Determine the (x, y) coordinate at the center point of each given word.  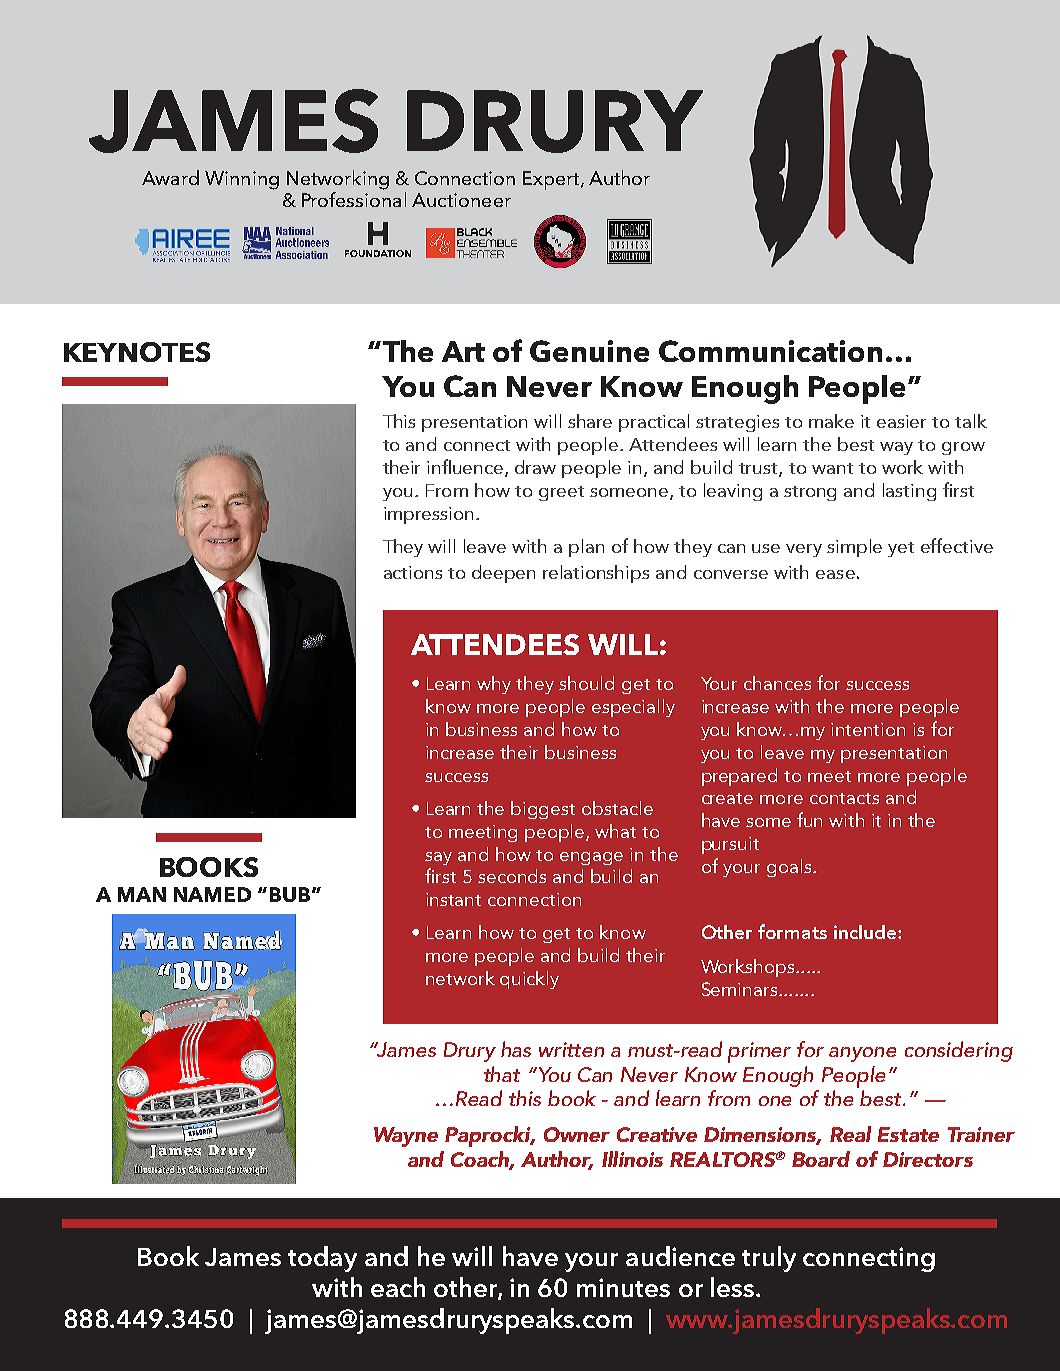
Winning (242, 180)
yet (901, 549)
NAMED (212, 894)
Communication (770, 351)
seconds (512, 876)
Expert (552, 180)
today (322, 1259)
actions (413, 572)
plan (586, 548)
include (866, 932)
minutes (623, 1287)
